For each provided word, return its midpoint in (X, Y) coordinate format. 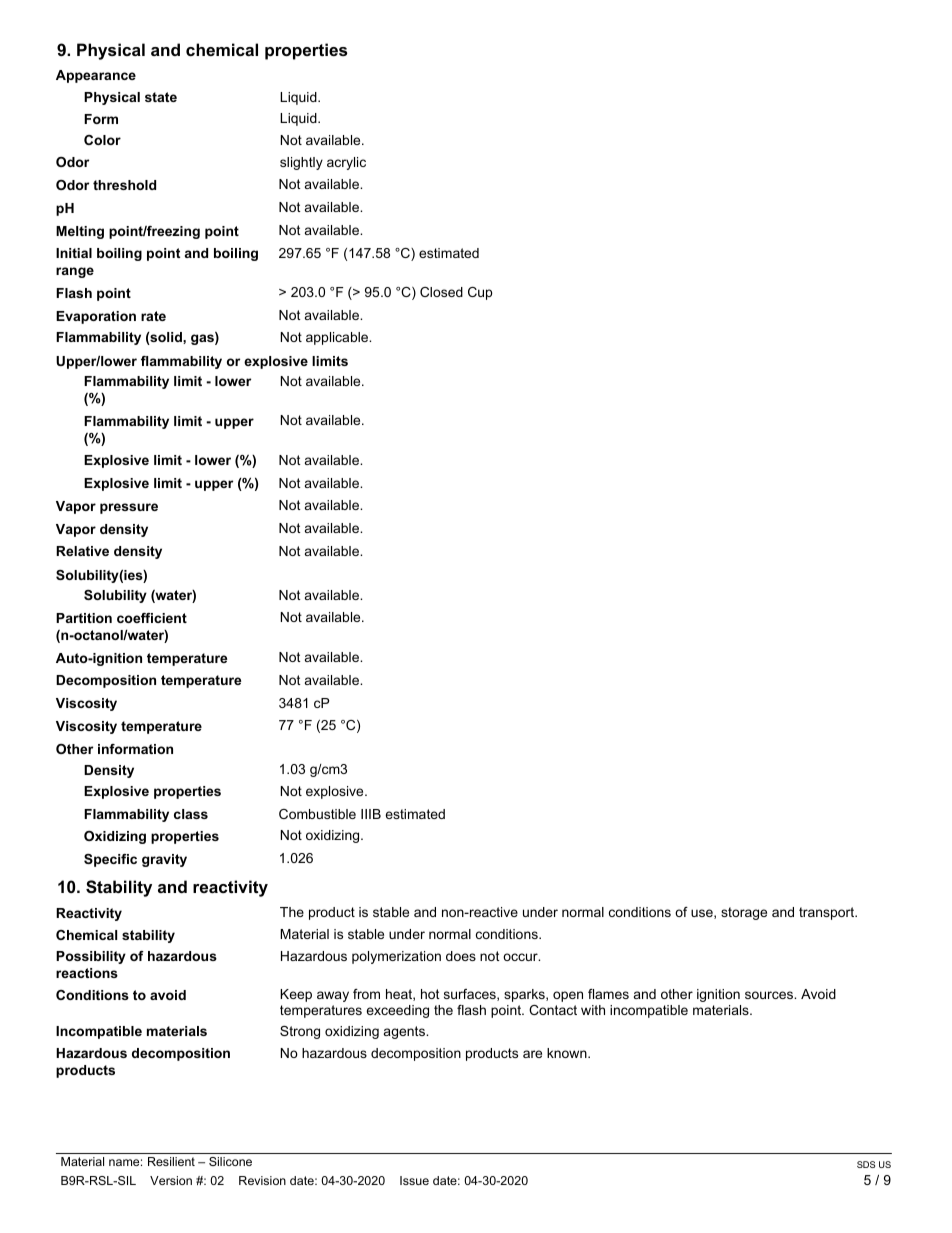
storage (744, 913)
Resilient (171, 1161)
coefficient (152, 618)
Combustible (317, 814)
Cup (480, 293)
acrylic (346, 163)
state (161, 97)
